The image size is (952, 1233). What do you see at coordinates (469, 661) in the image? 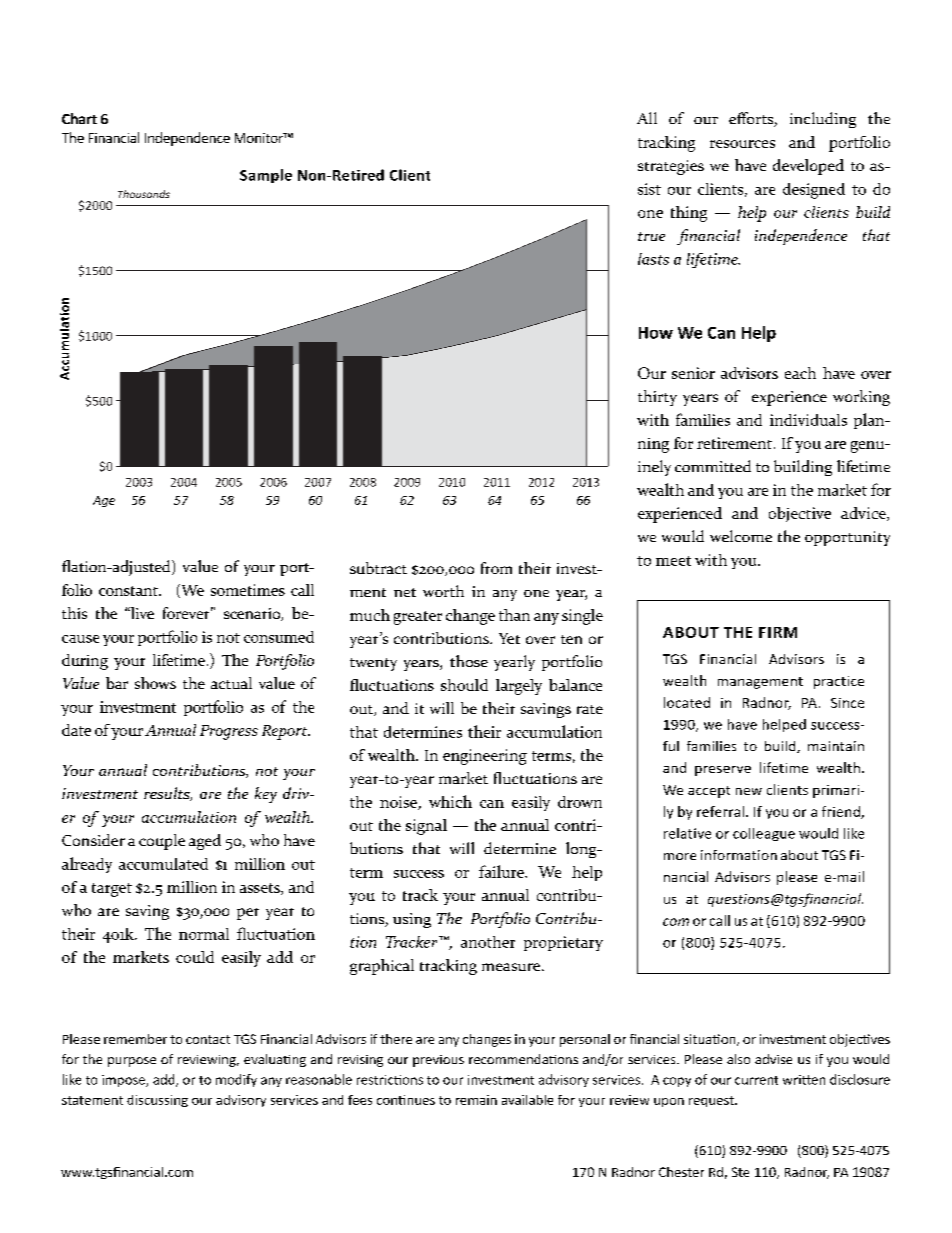
I see `those` at bounding box center [469, 661].
